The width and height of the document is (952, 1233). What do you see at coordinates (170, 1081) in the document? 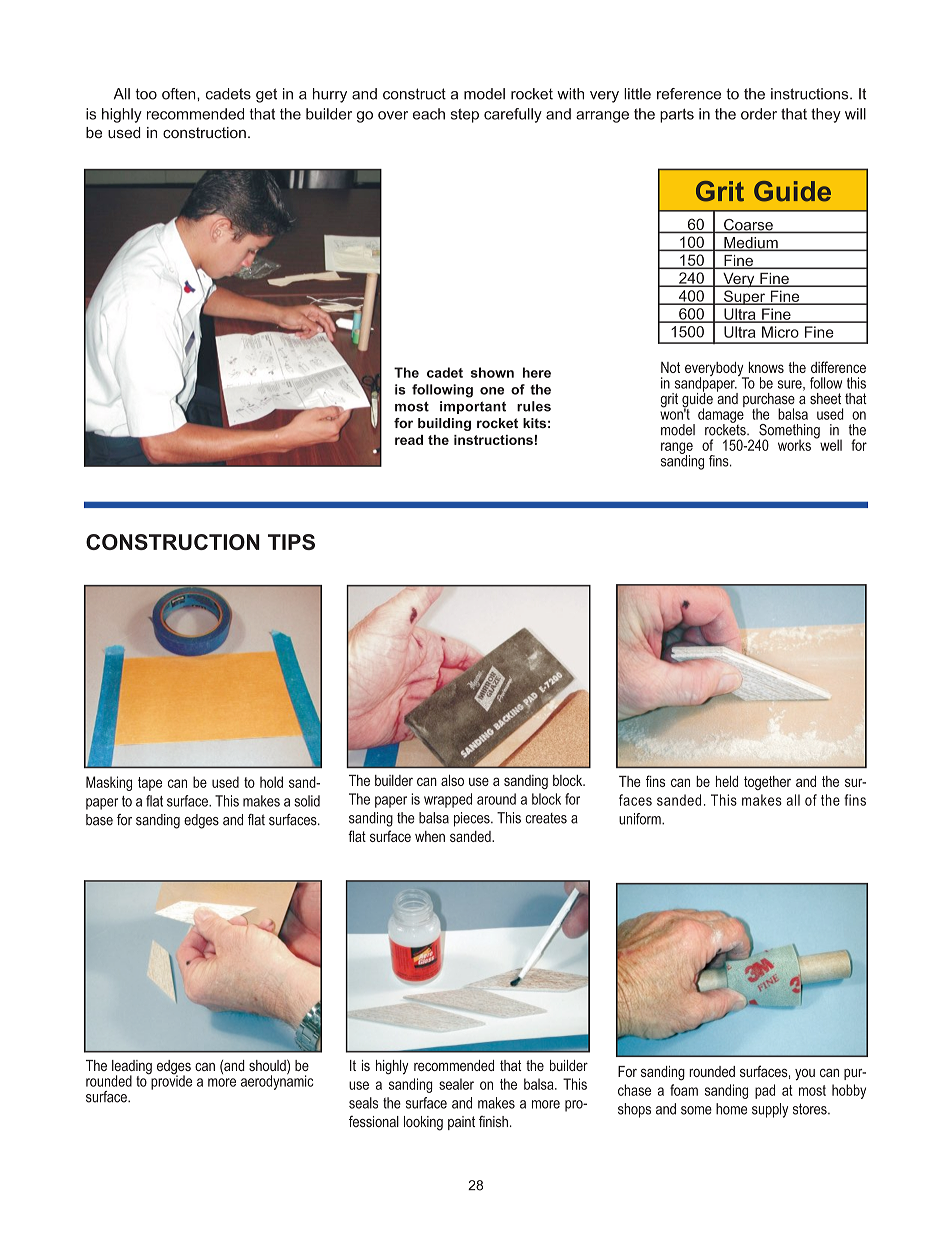
I see `provide` at bounding box center [170, 1081].
